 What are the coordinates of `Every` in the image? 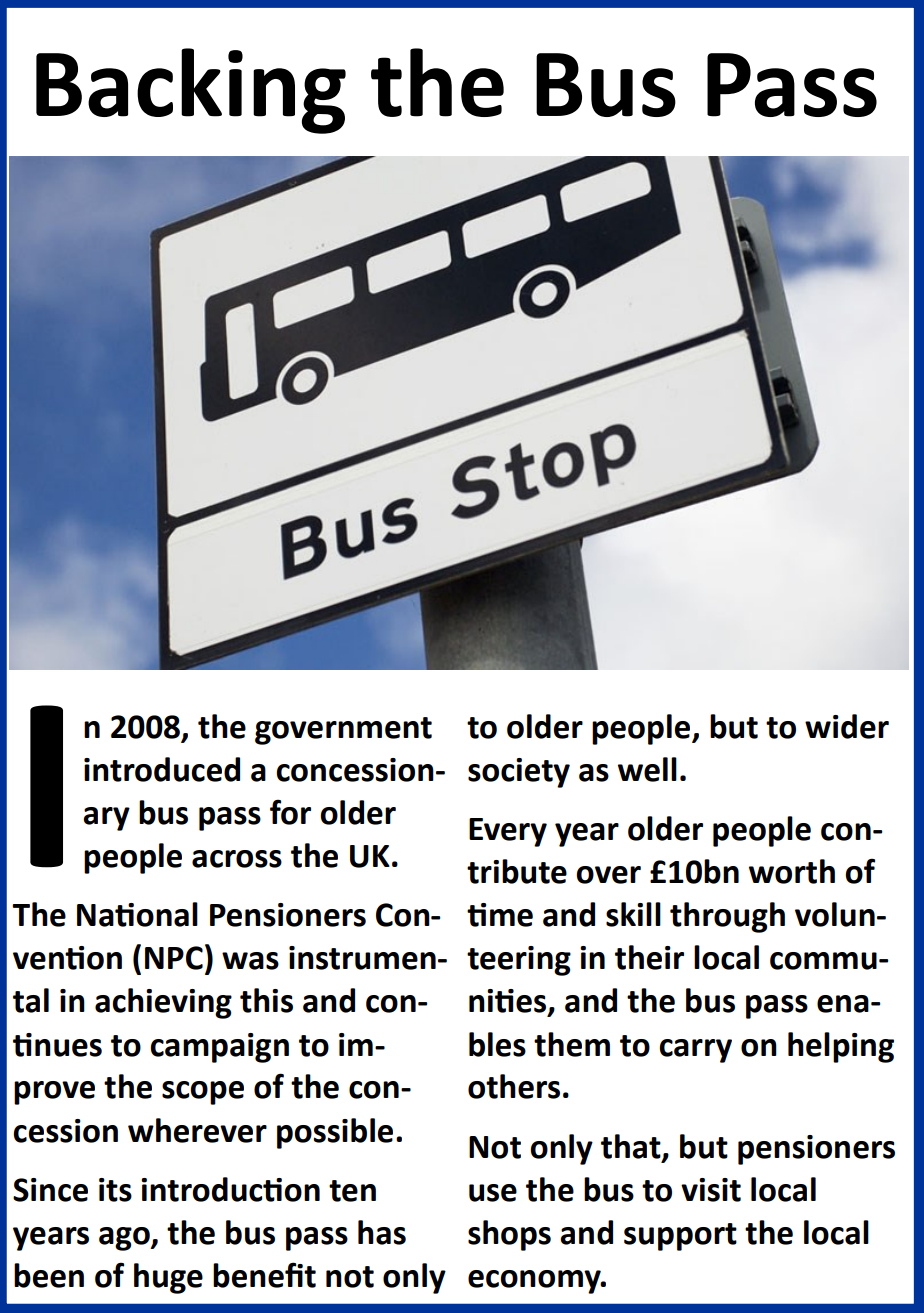 It's located at (508, 832).
